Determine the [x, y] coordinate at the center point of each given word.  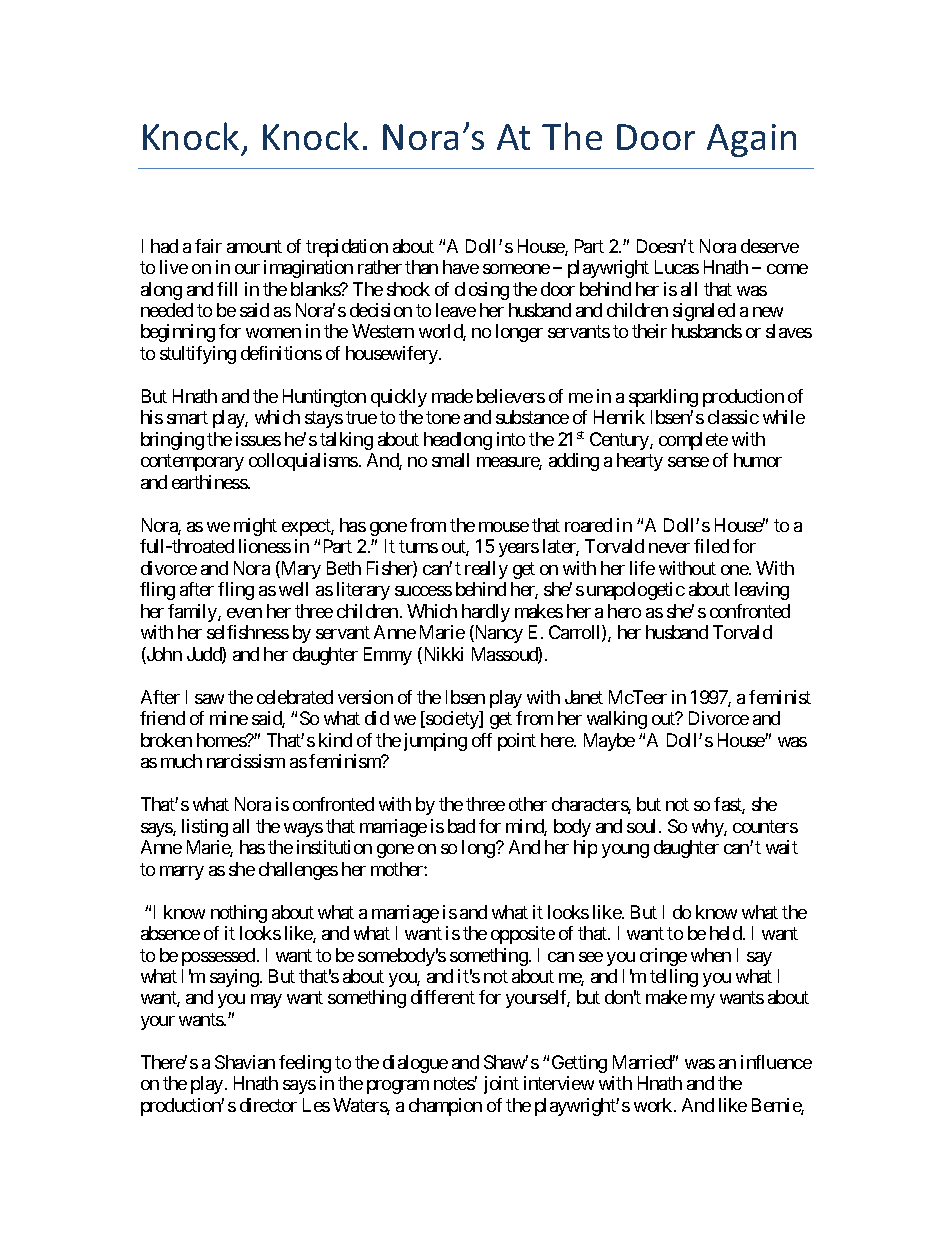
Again [751, 140]
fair [208, 246]
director [268, 1105]
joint [501, 1085]
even [244, 613]
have [461, 267]
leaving [762, 591]
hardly [486, 613]
